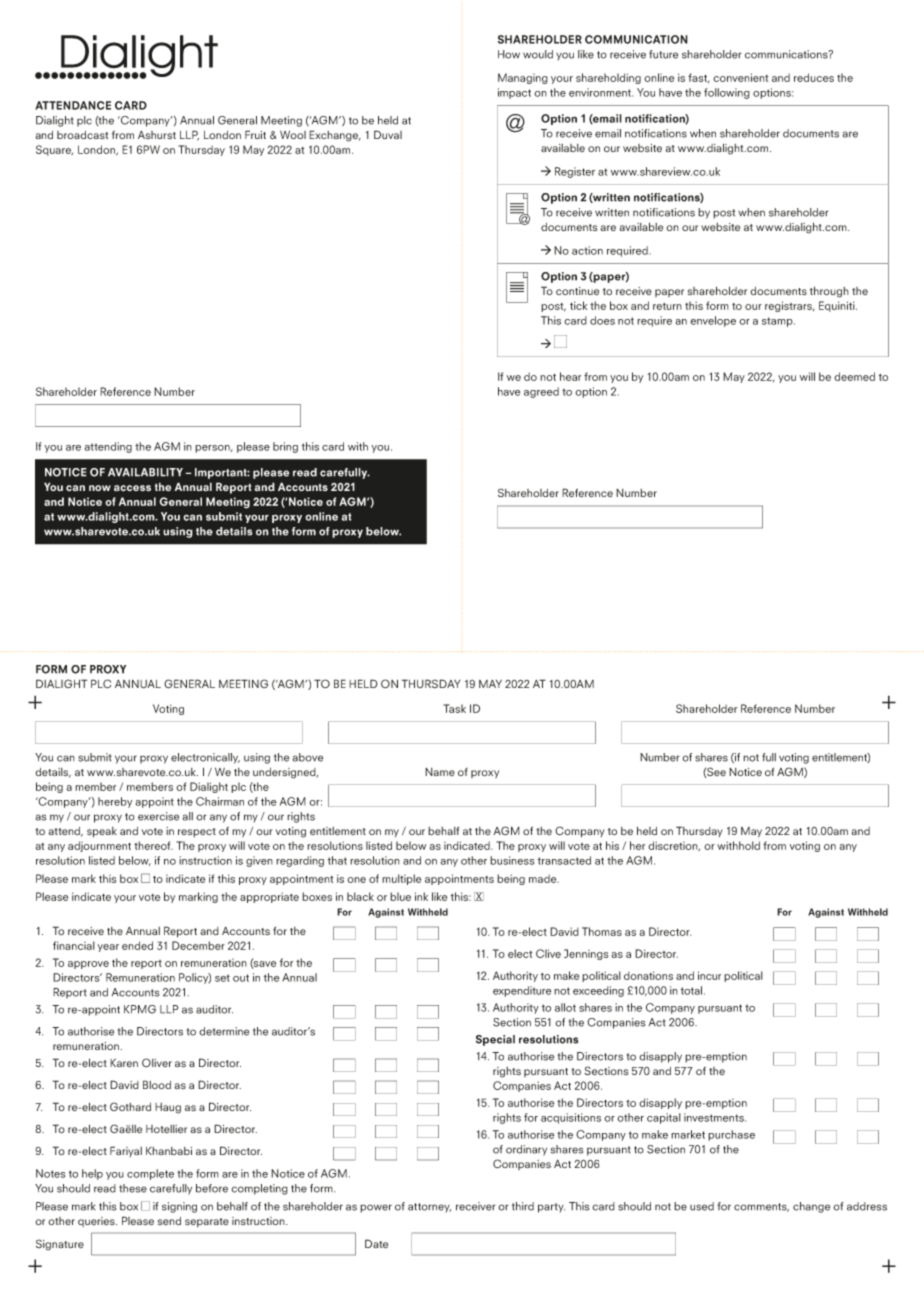  Describe the element at coordinates (578, 305) in the document. I see `tick` at that location.
